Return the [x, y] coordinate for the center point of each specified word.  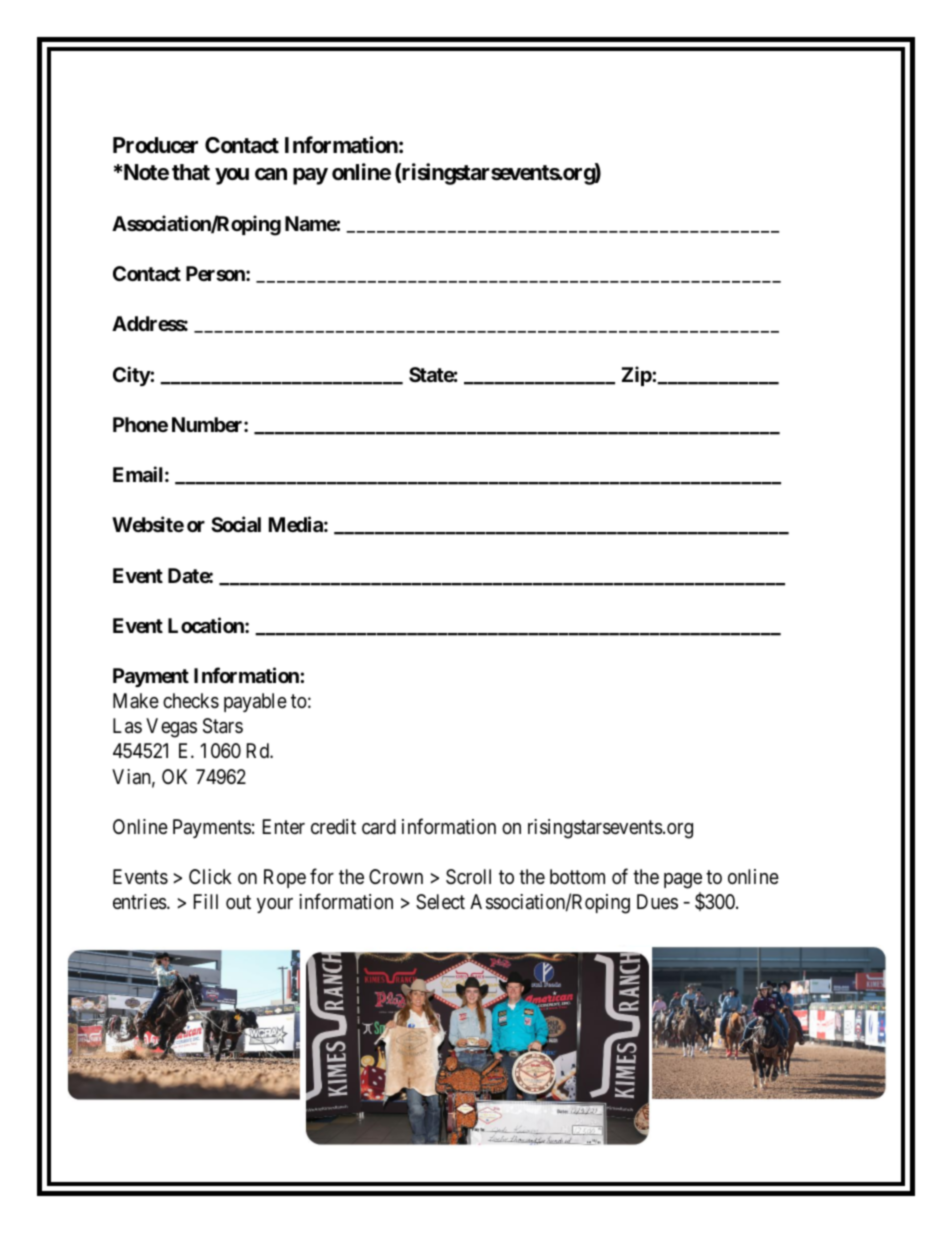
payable [255, 702]
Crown [396, 876]
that [191, 172]
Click [210, 876]
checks [191, 701]
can [271, 174]
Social [236, 524]
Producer [155, 145]
